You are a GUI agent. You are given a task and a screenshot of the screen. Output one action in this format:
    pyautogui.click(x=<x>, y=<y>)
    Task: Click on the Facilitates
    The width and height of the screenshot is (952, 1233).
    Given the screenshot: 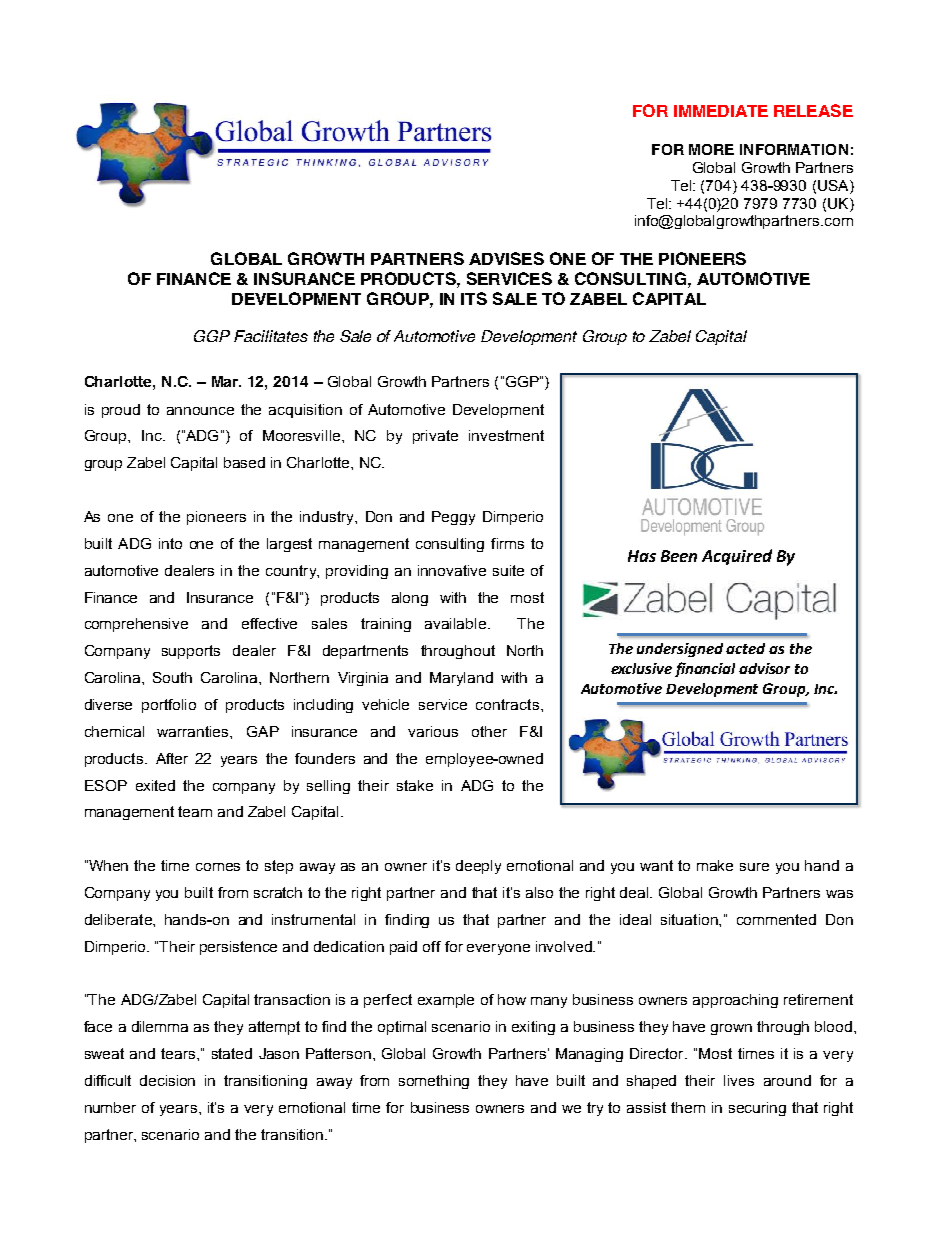 What is the action you would take?
    pyautogui.click(x=271, y=336)
